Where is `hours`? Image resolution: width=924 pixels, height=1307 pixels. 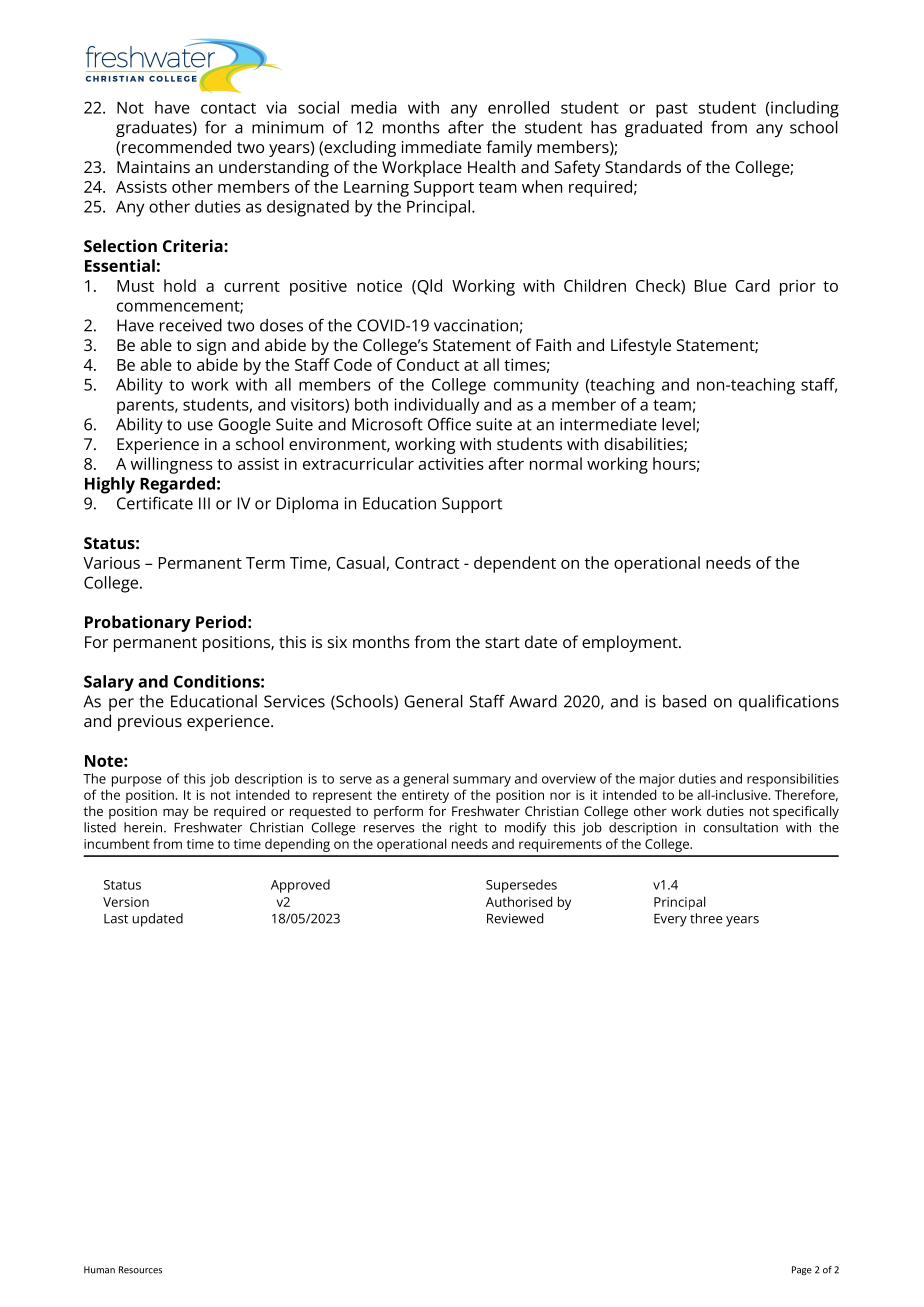
hours is located at coordinates (674, 463).
